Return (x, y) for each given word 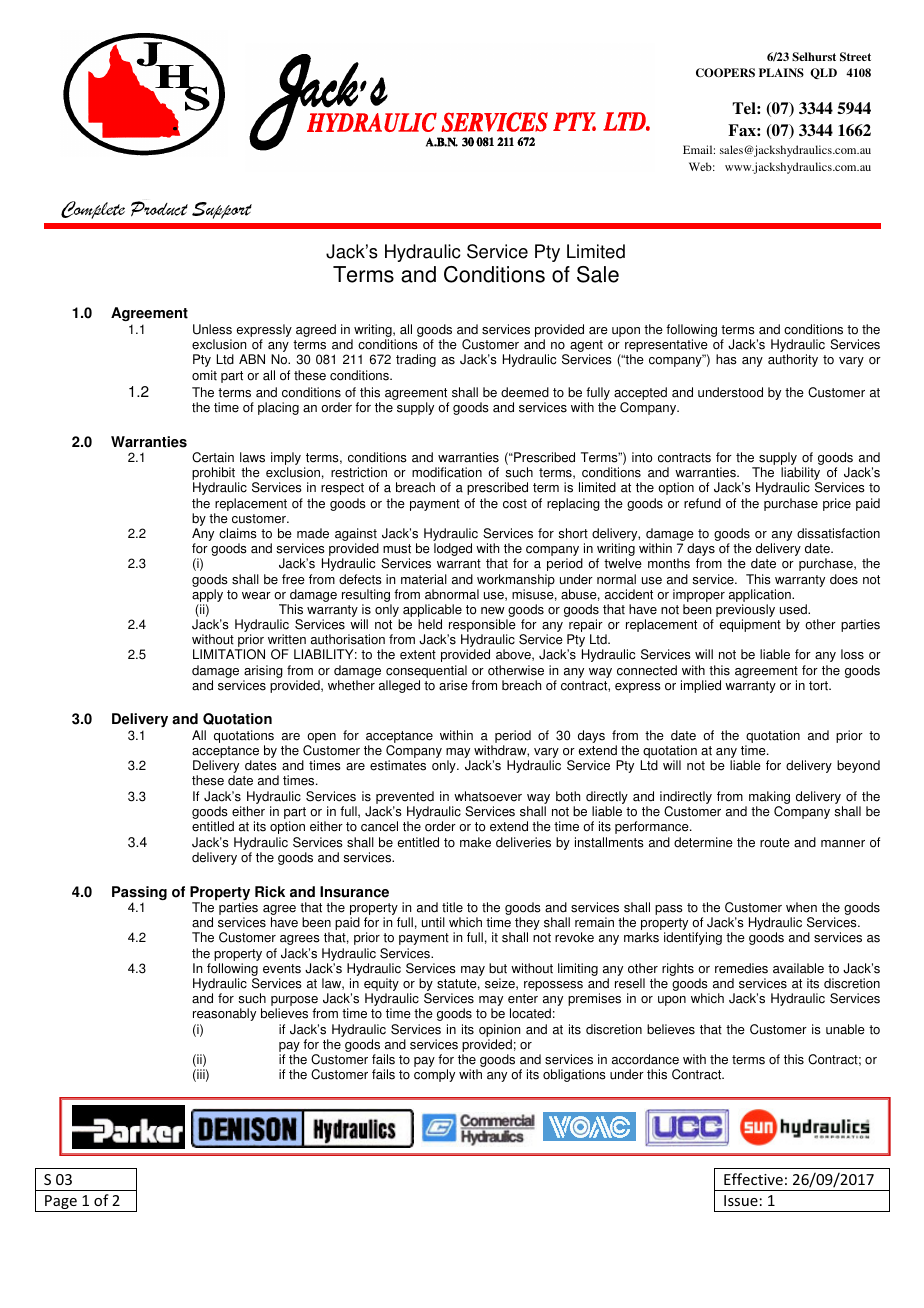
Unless (212, 329)
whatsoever (488, 796)
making (769, 797)
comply (434, 1075)
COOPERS (725, 73)
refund (702, 503)
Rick (270, 892)
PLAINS (781, 73)
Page (61, 1203)
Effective (753, 1179)
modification (447, 472)
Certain (213, 457)
